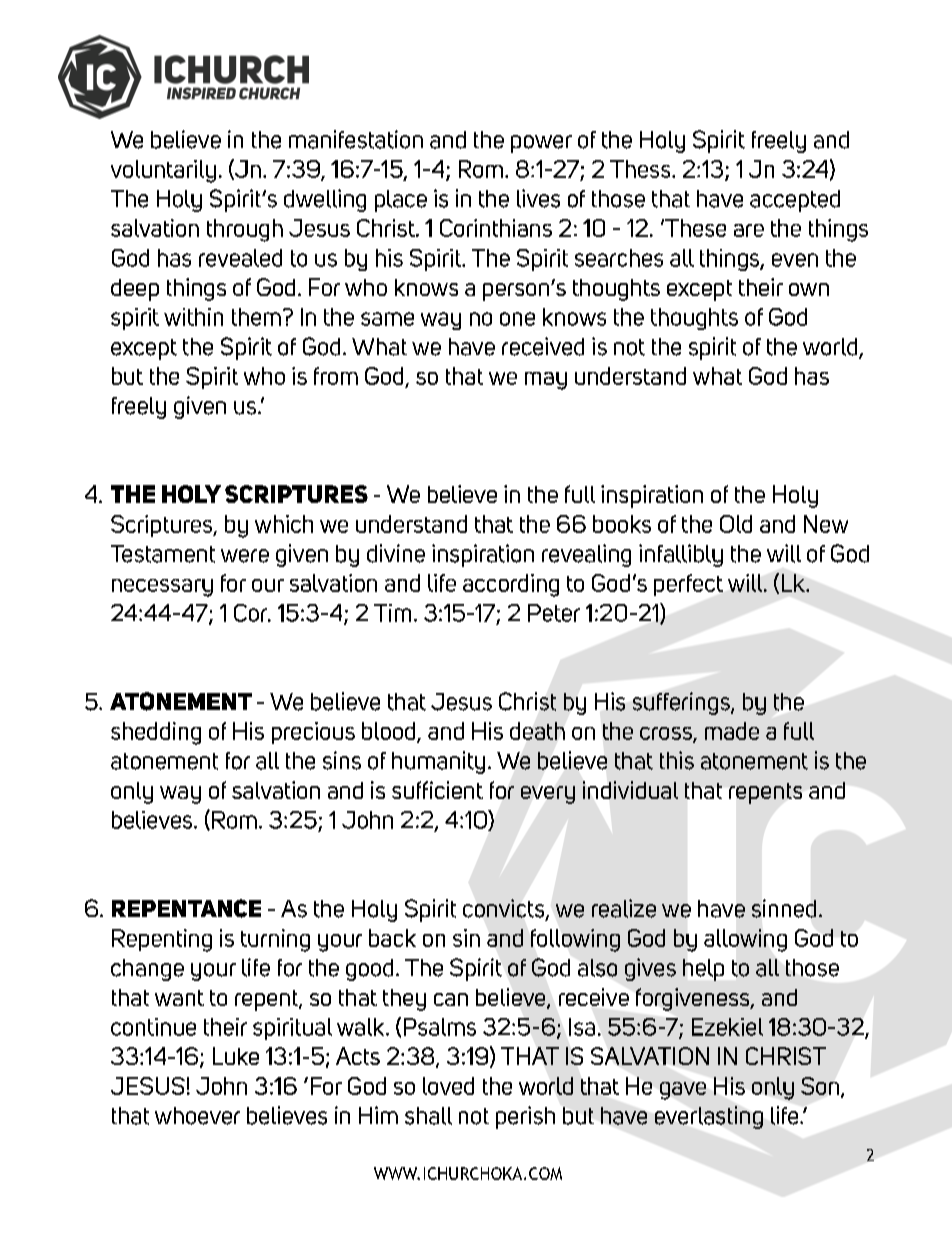  What do you see at coordinates (156, 733) in the screenshot?
I see `shedding` at bounding box center [156, 733].
